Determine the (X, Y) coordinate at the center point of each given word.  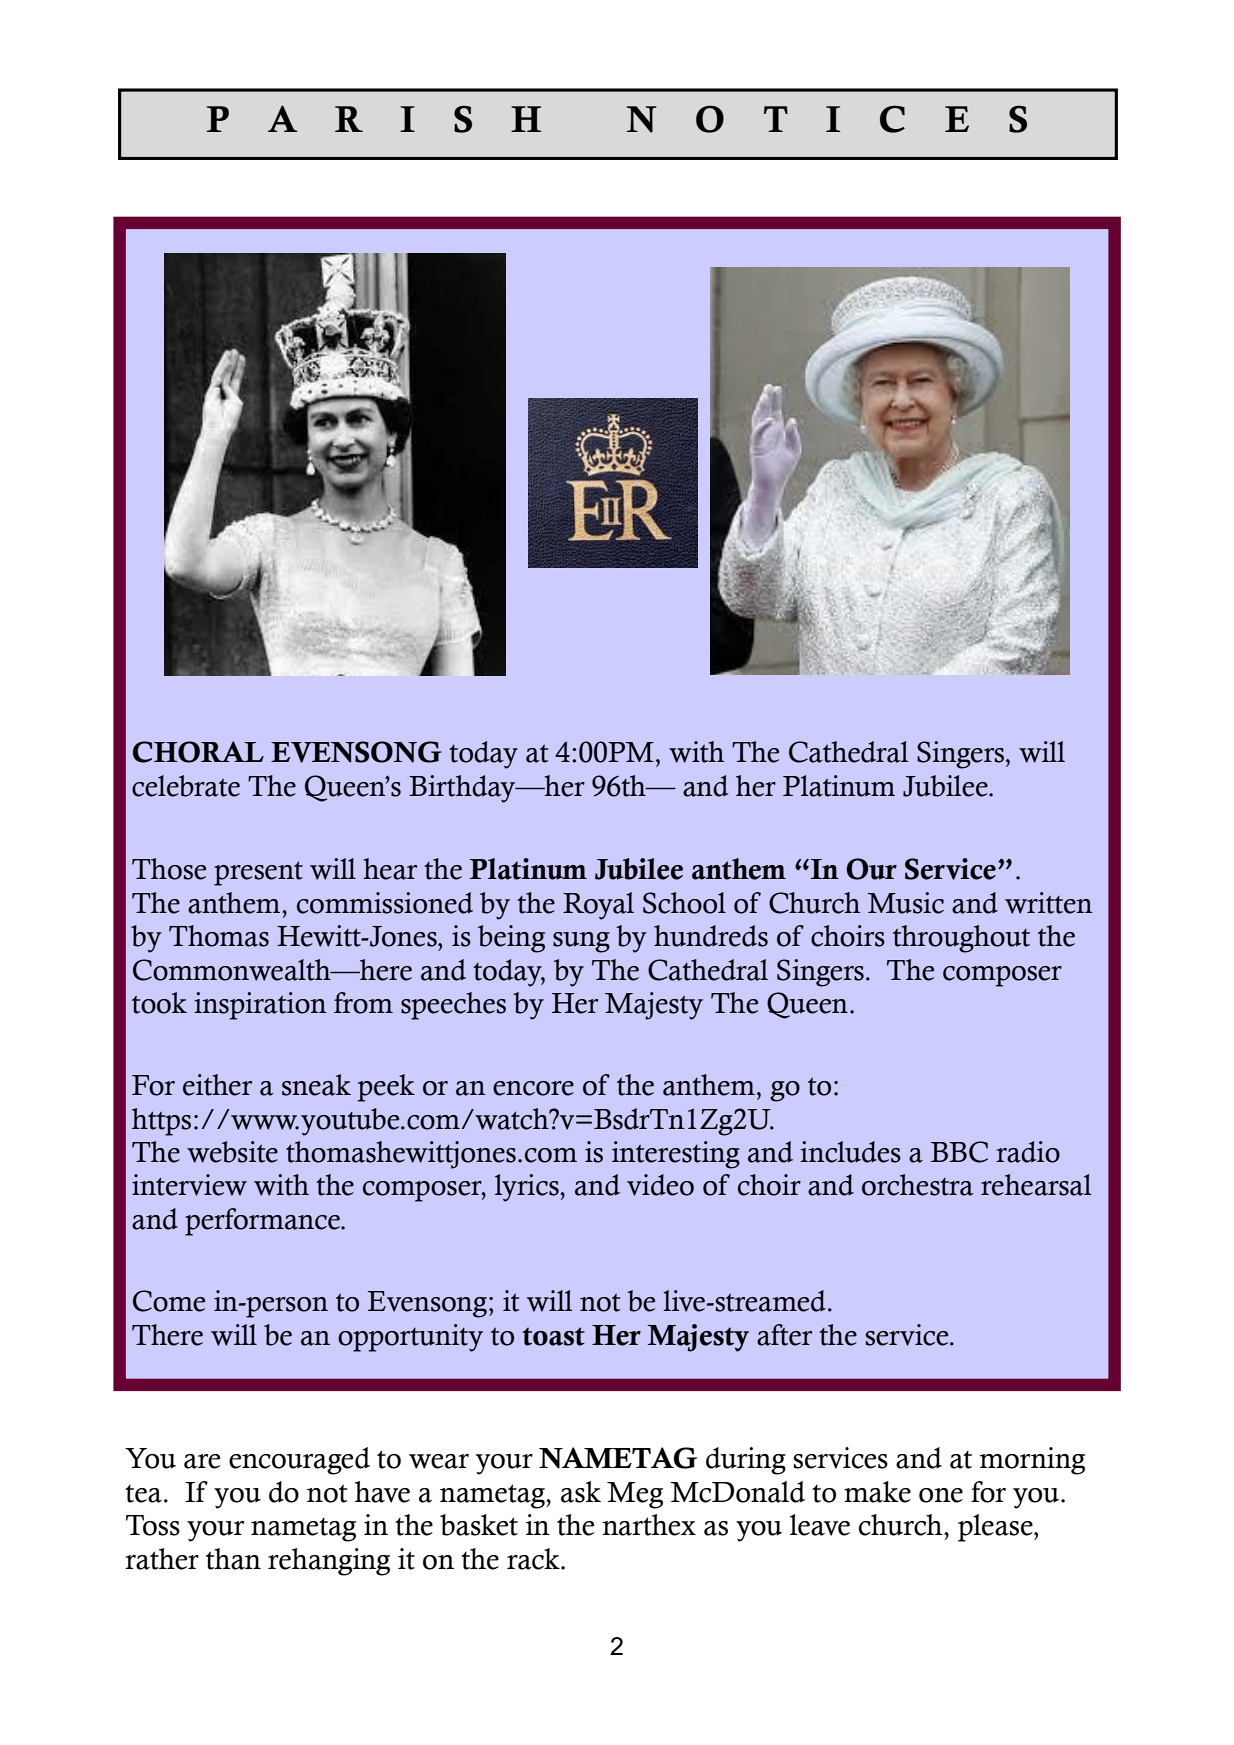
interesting (676, 1155)
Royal (598, 906)
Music (905, 903)
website (232, 1152)
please (996, 1528)
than (233, 1559)
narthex (649, 1525)
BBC (959, 1152)
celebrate (186, 786)
